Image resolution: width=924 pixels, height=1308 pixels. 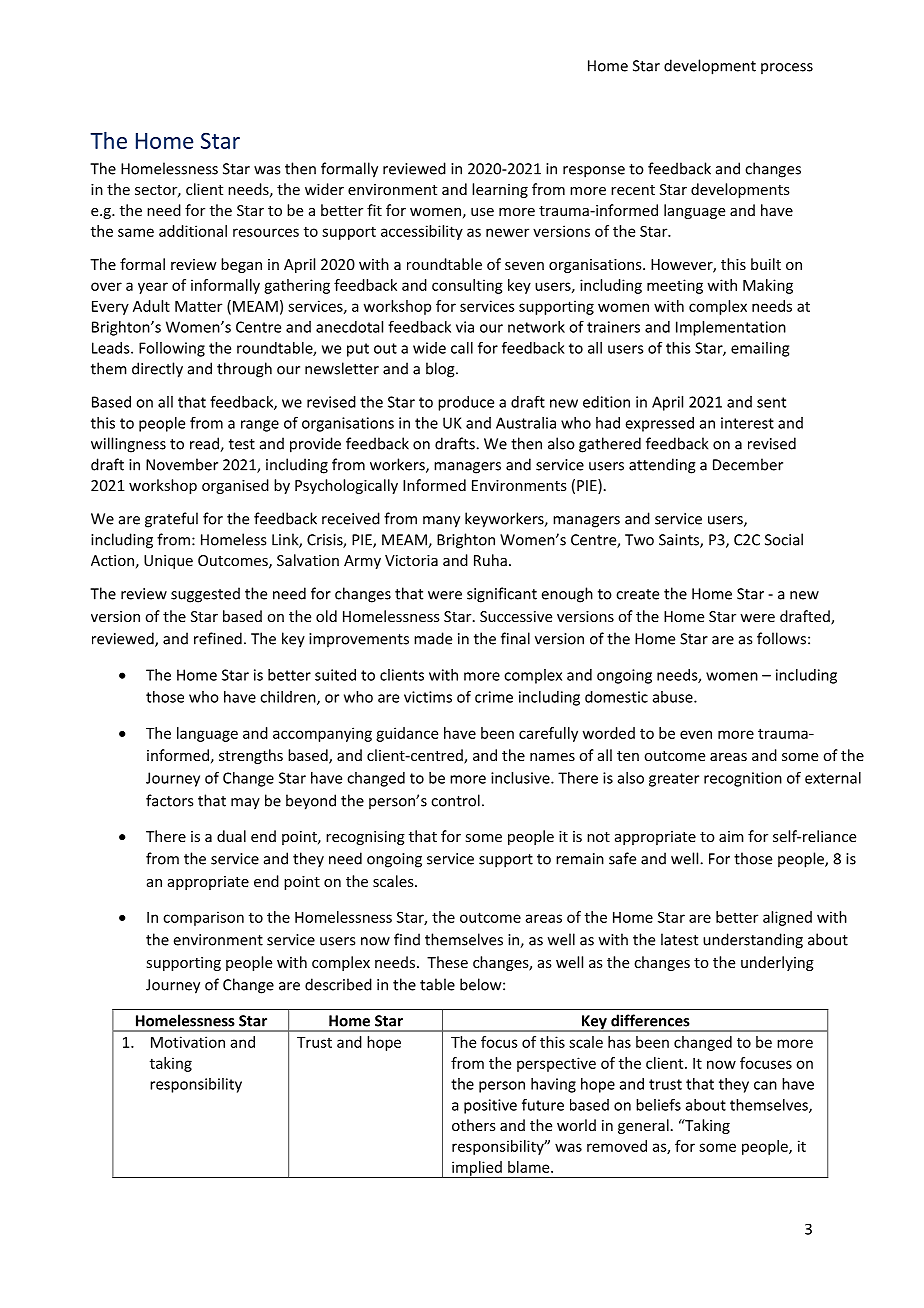 What do you see at coordinates (433, 638) in the document?
I see `made` at bounding box center [433, 638].
